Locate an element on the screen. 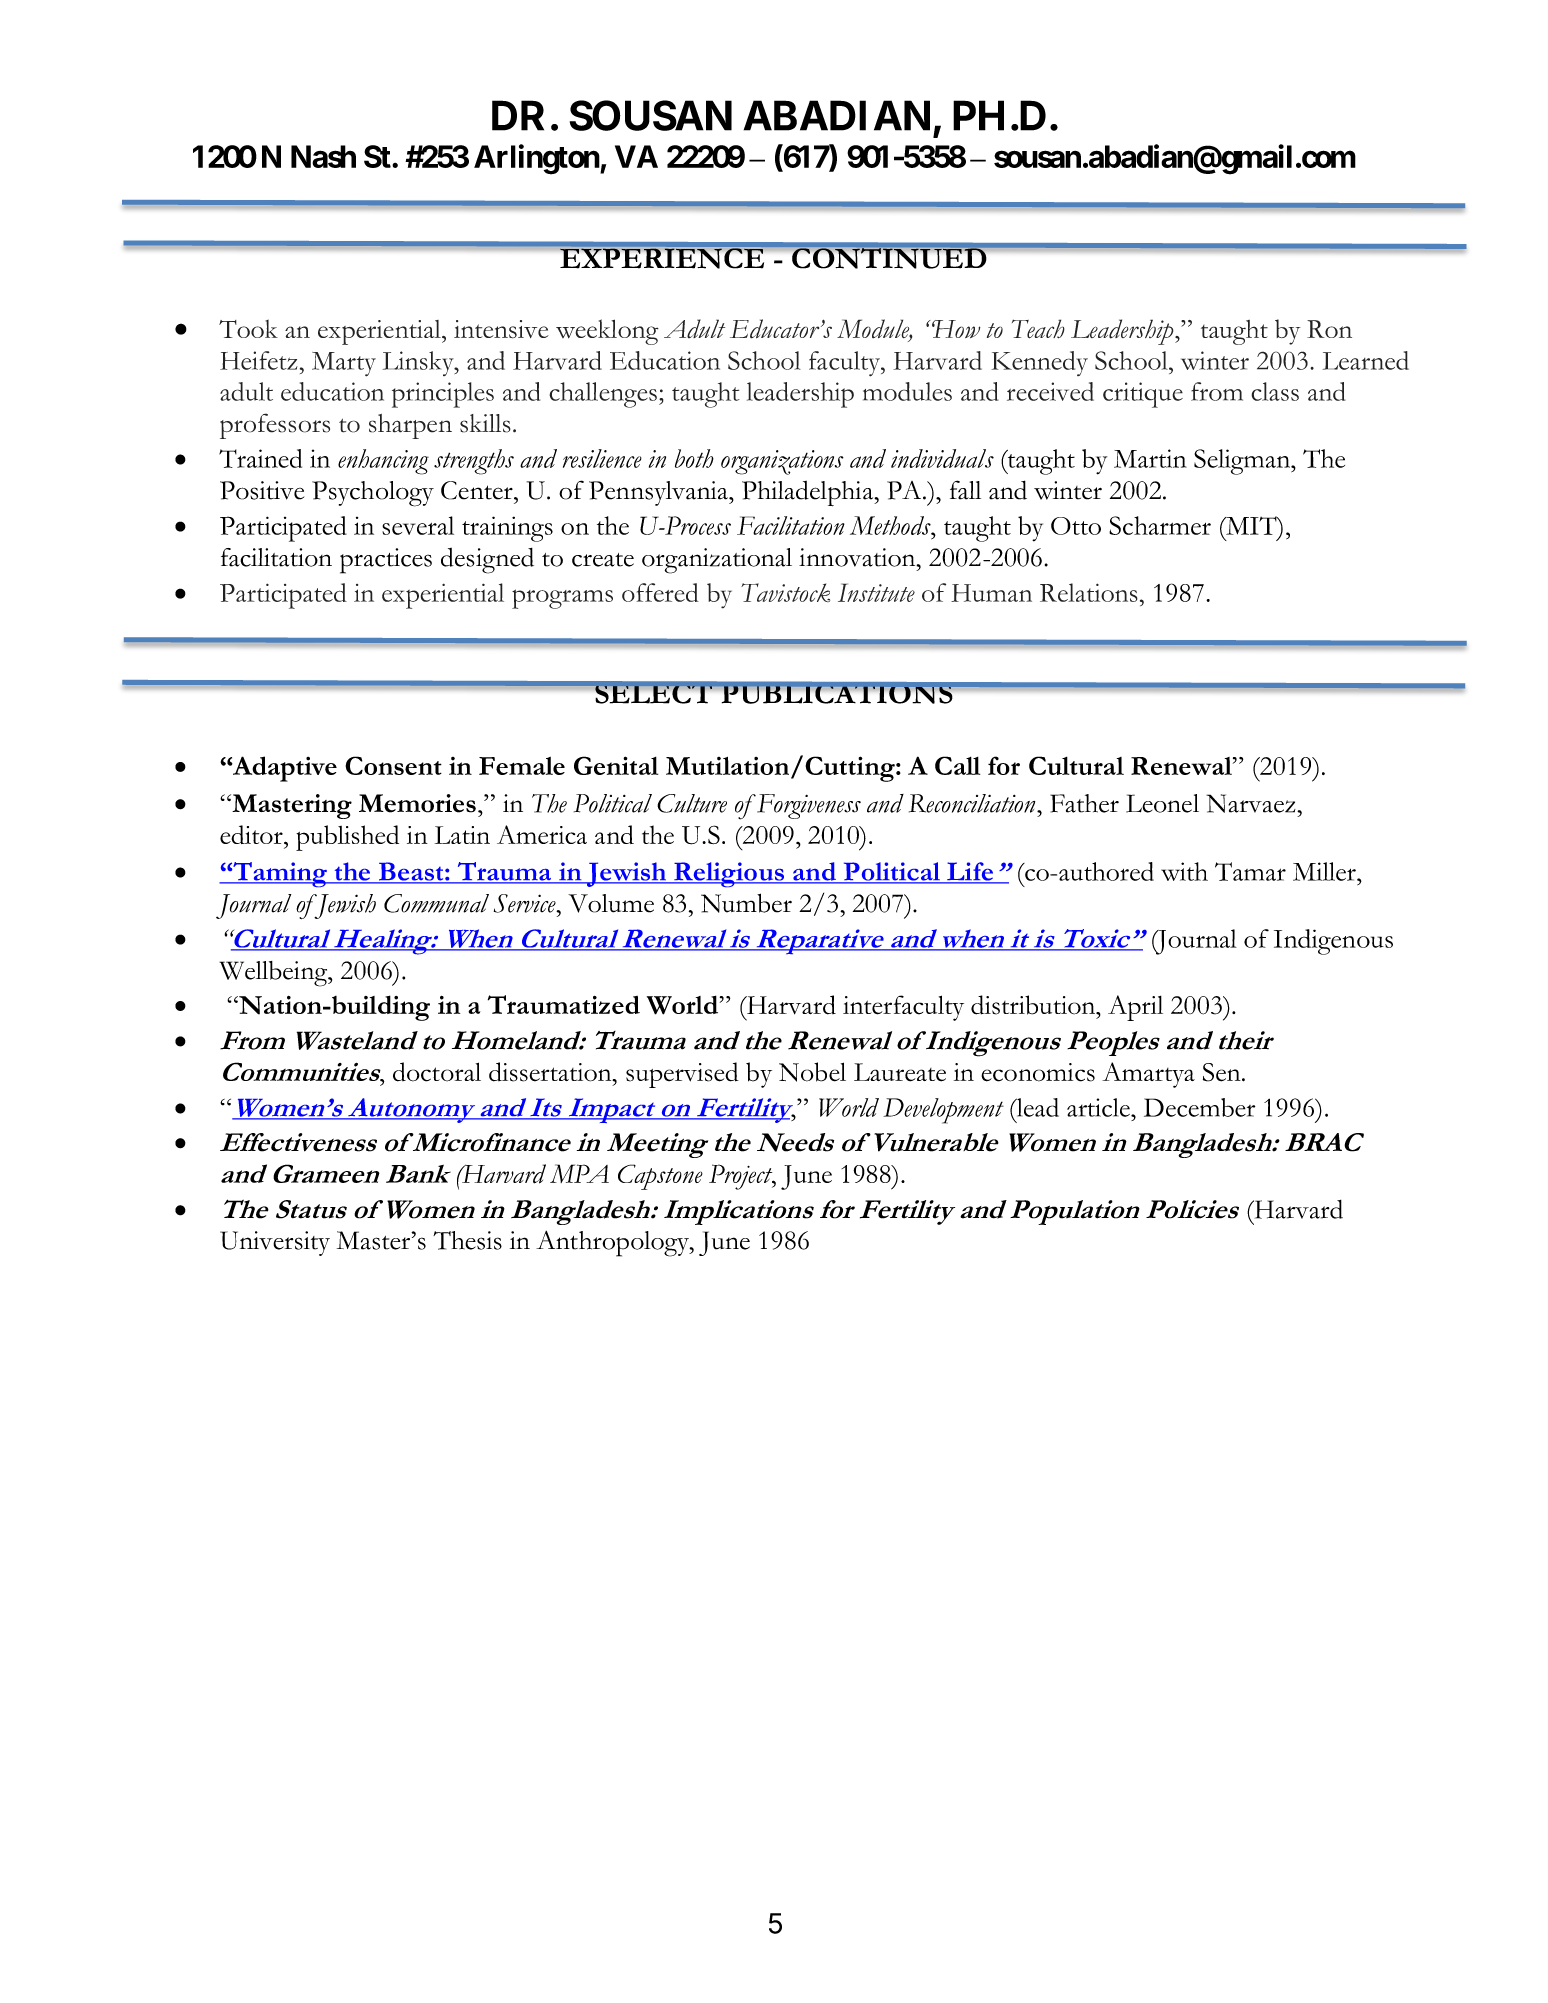  Capstone is located at coordinates (660, 1177).
